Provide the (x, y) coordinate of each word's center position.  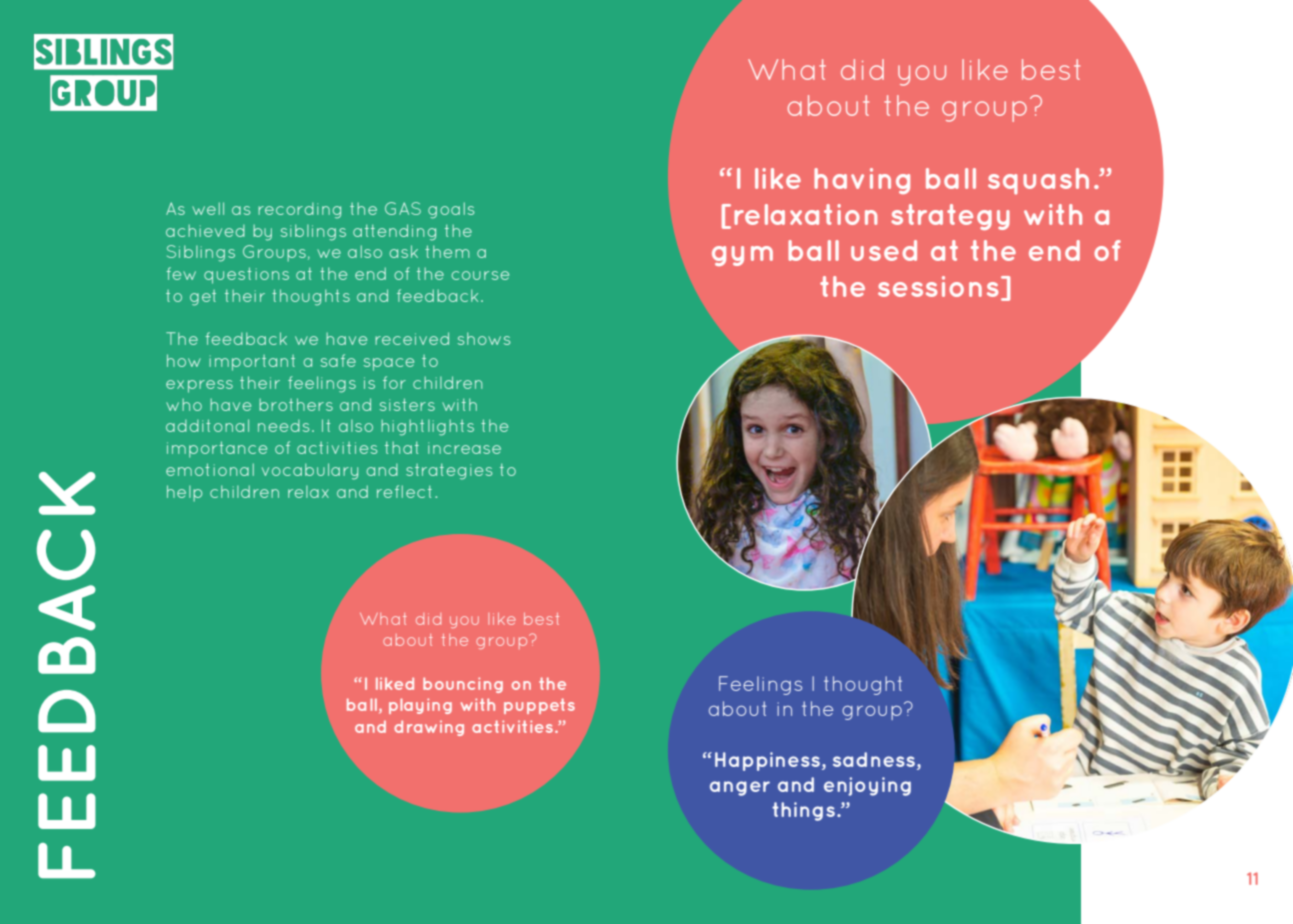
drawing (429, 728)
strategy (950, 217)
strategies (449, 471)
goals (451, 210)
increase (464, 448)
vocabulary (310, 471)
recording (299, 211)
